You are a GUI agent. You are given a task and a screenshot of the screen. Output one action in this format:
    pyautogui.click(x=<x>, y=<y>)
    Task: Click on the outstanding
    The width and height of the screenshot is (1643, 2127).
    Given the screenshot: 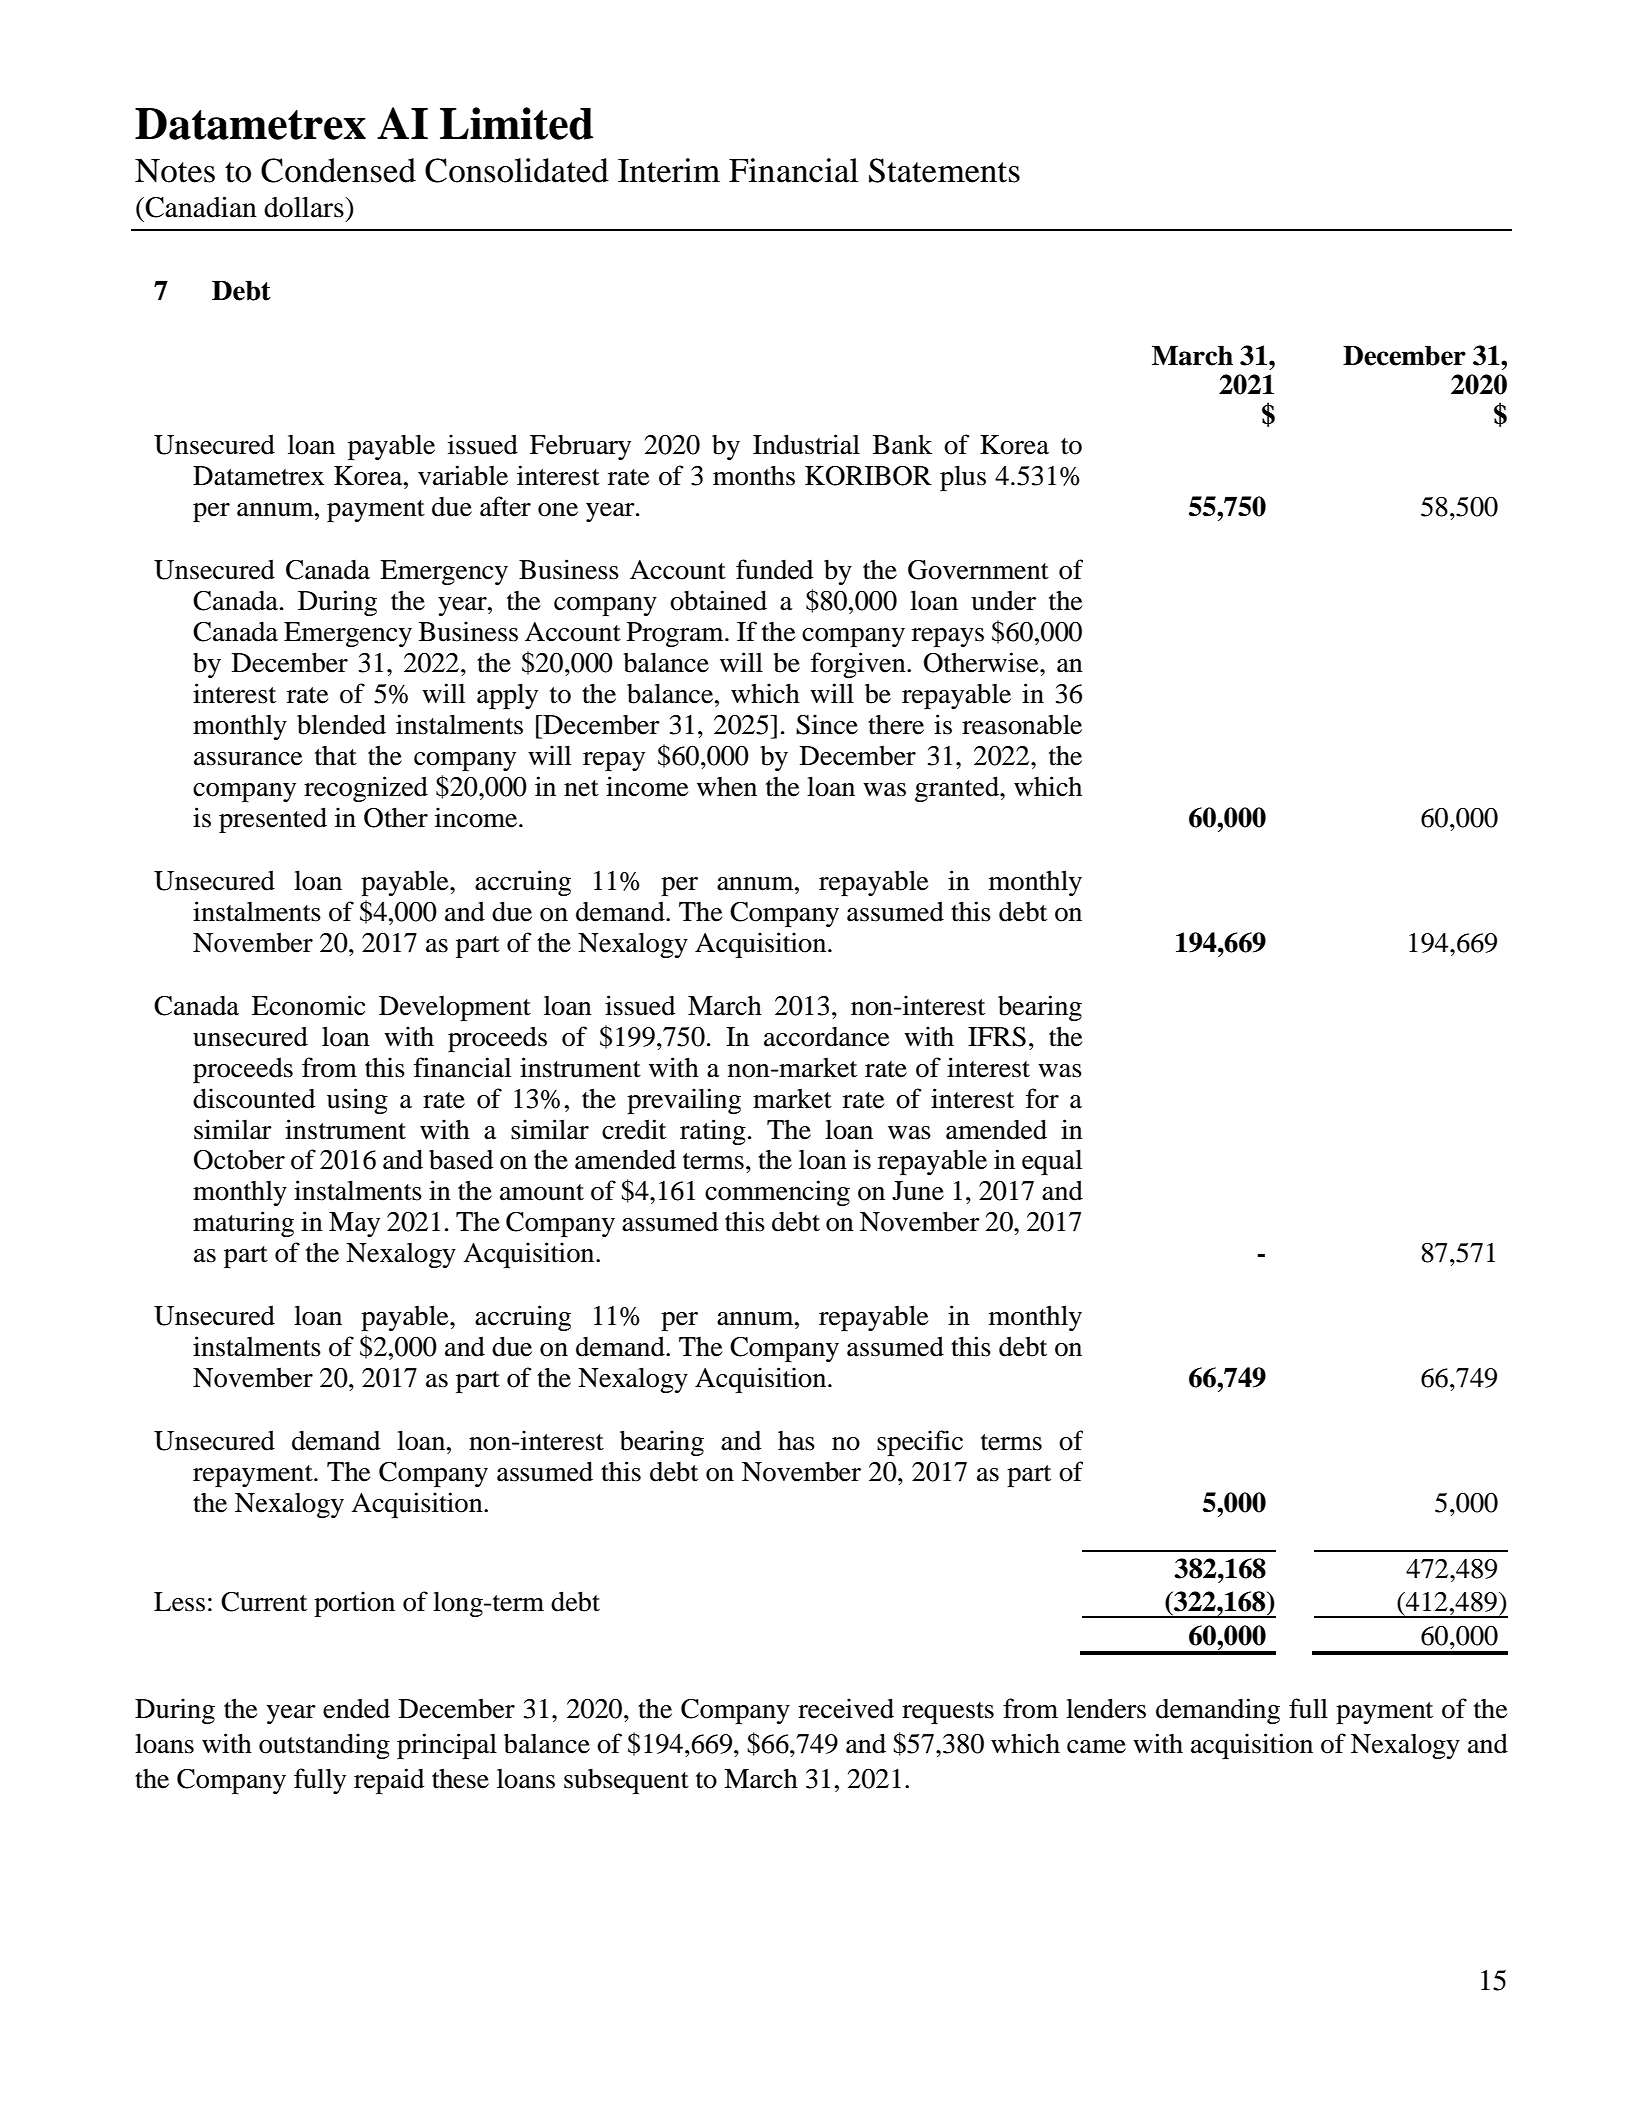 What is the action you would take?
    pyautogui.click(x=324, y=1746)
